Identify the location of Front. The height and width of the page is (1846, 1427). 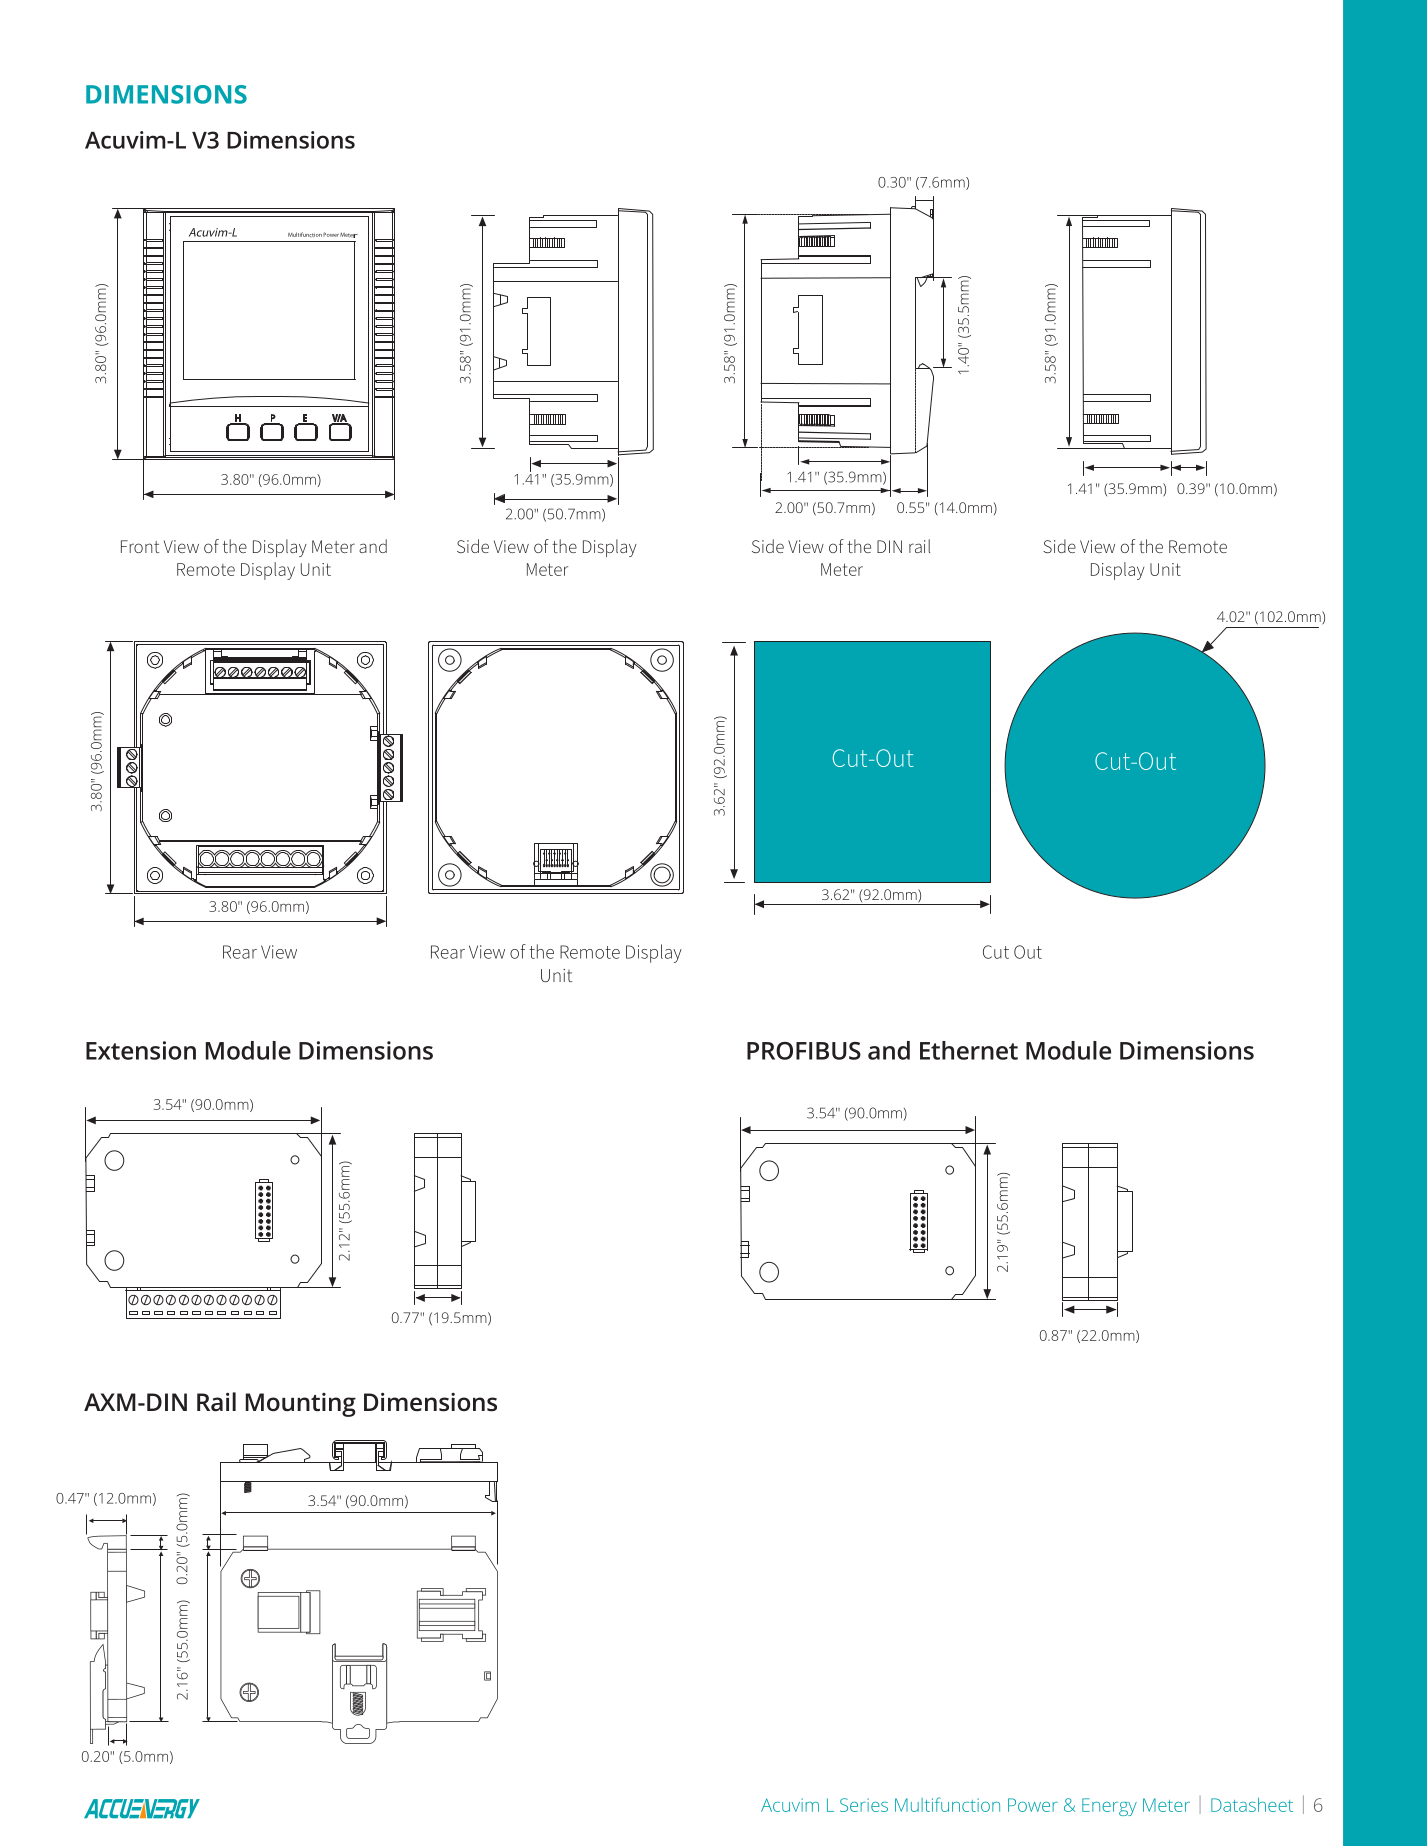
(140, 546).
